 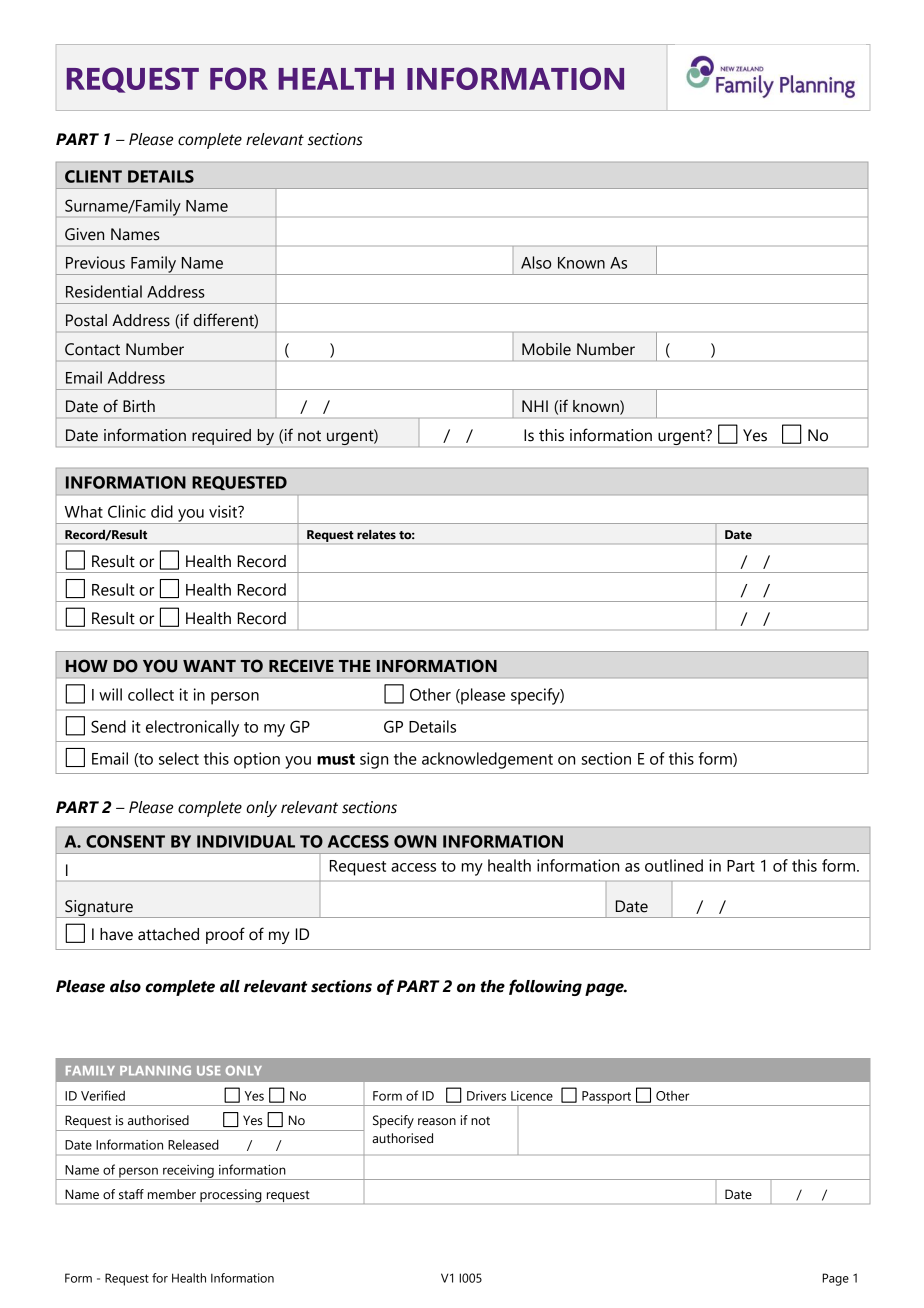 I want to click on acknowledgement, so click(x=487, y=760).
